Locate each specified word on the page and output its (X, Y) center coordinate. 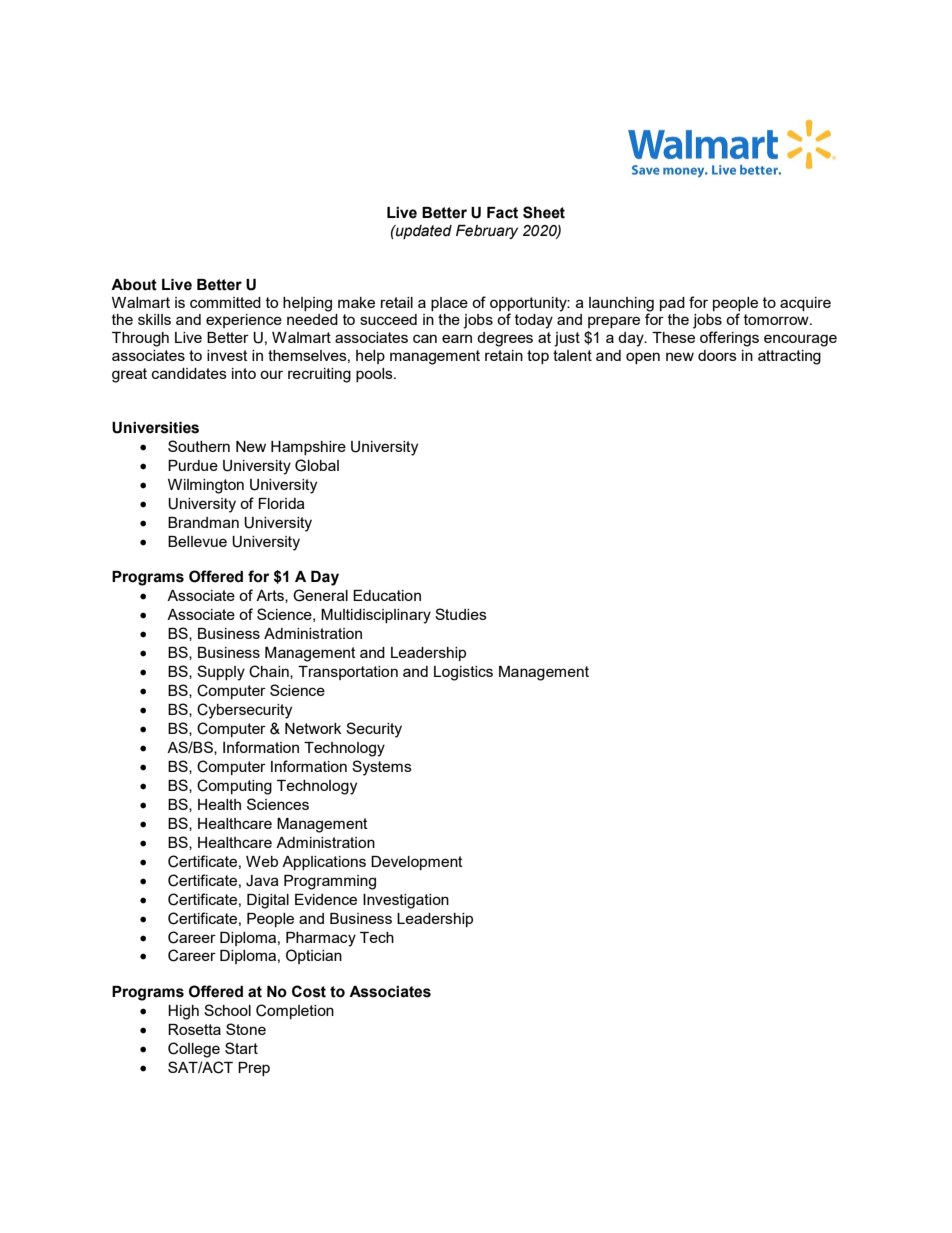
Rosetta (194, 1029)
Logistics (463, 673)
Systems (382, 768)
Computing (234, 787)
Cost (309, 991)
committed (225, 302)
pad (672, 304)
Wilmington (206, 486)
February (487, 232)
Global (317, 465)
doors (717, 355)
